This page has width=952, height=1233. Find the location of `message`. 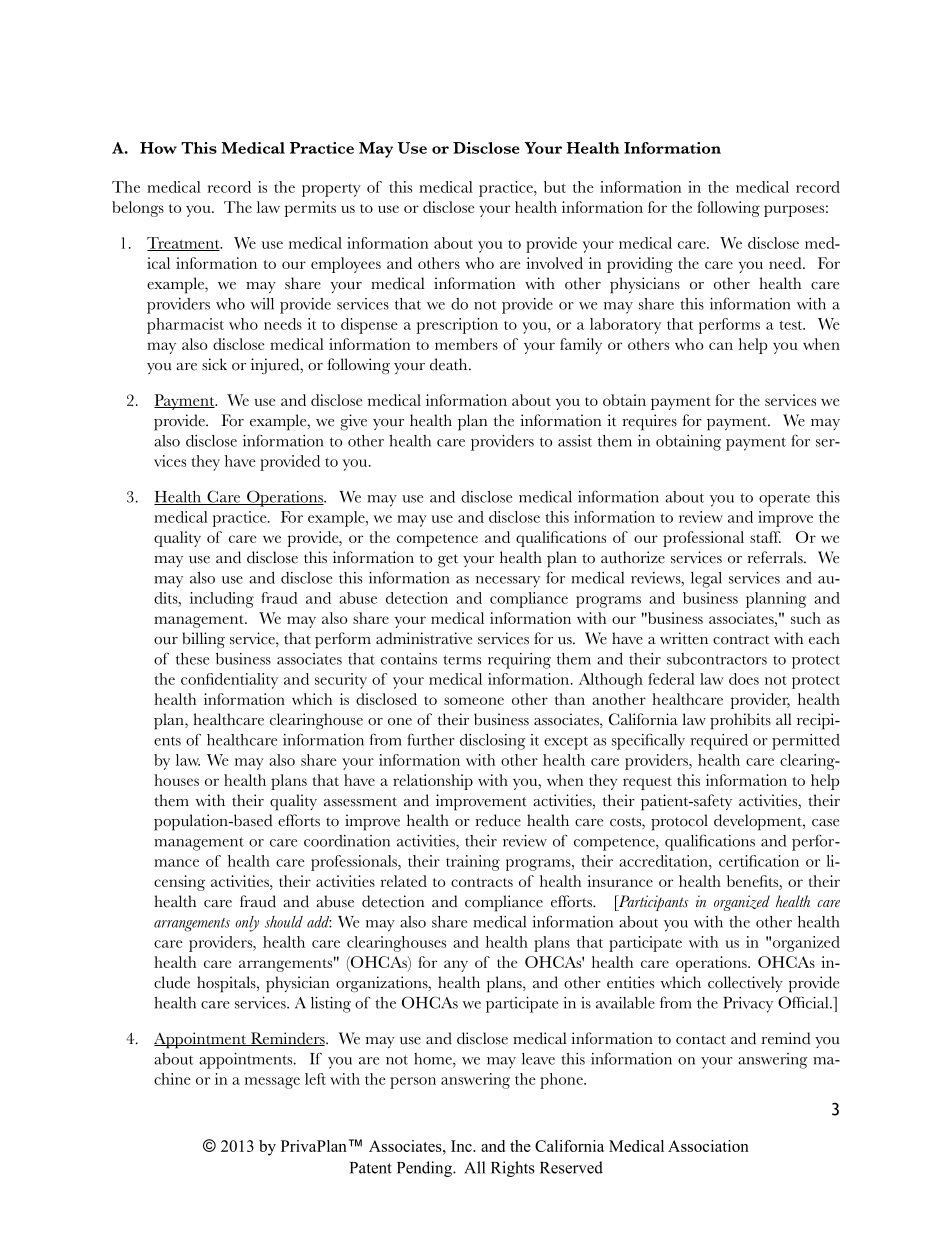

message is located at coordinates (272, 1083).
